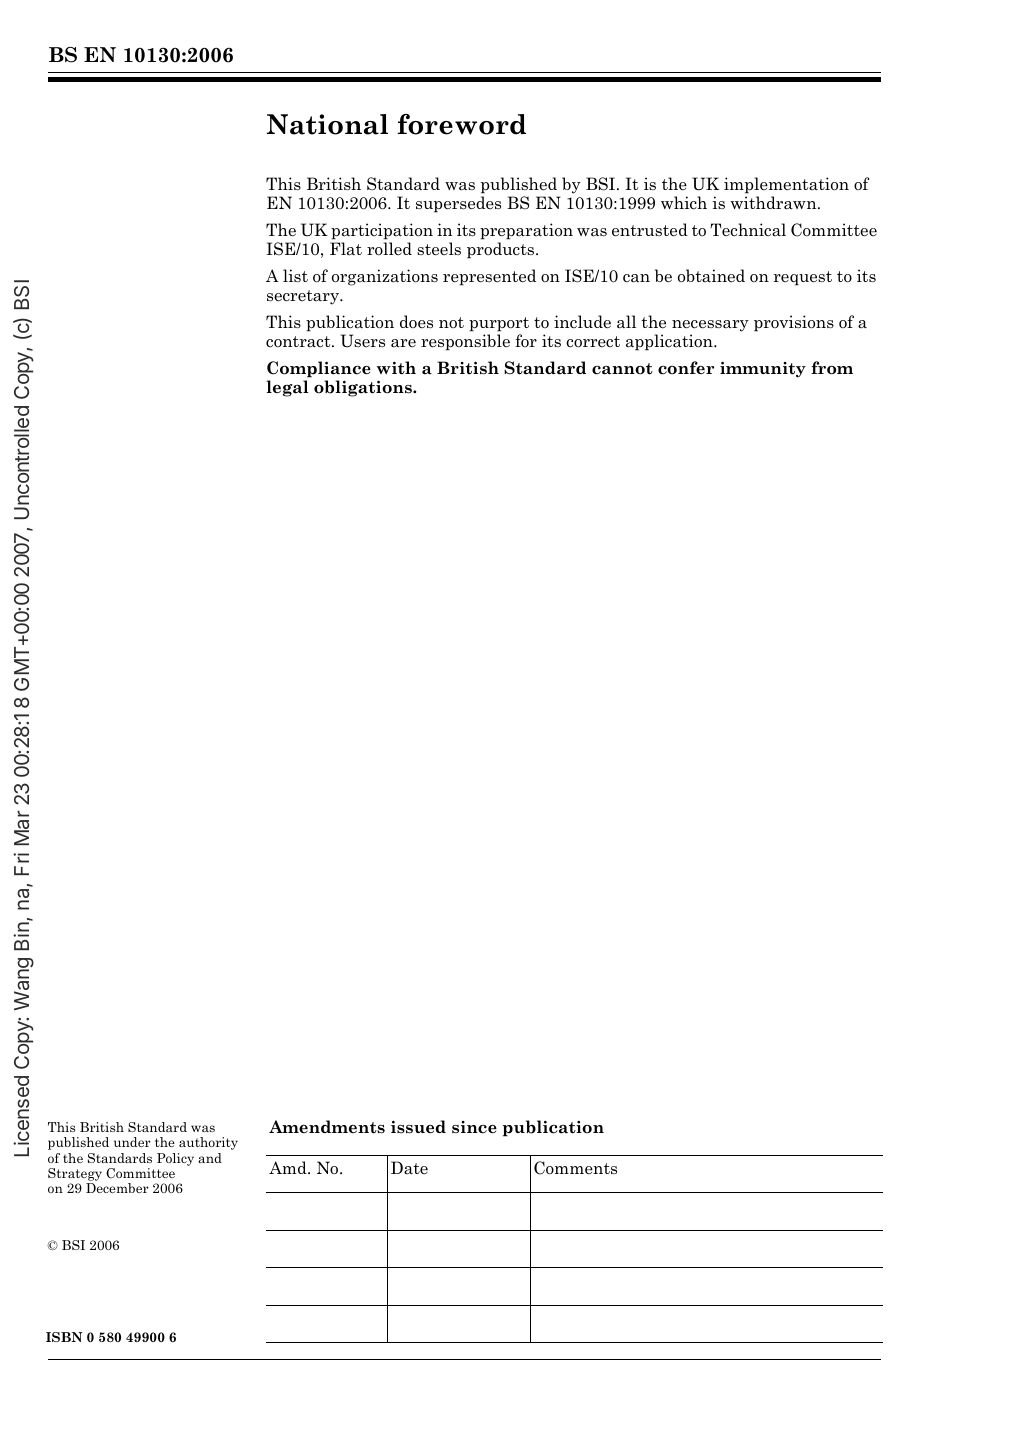  Describe the element at coordinates (287, 388) in the document. I see `legal` at that location.
